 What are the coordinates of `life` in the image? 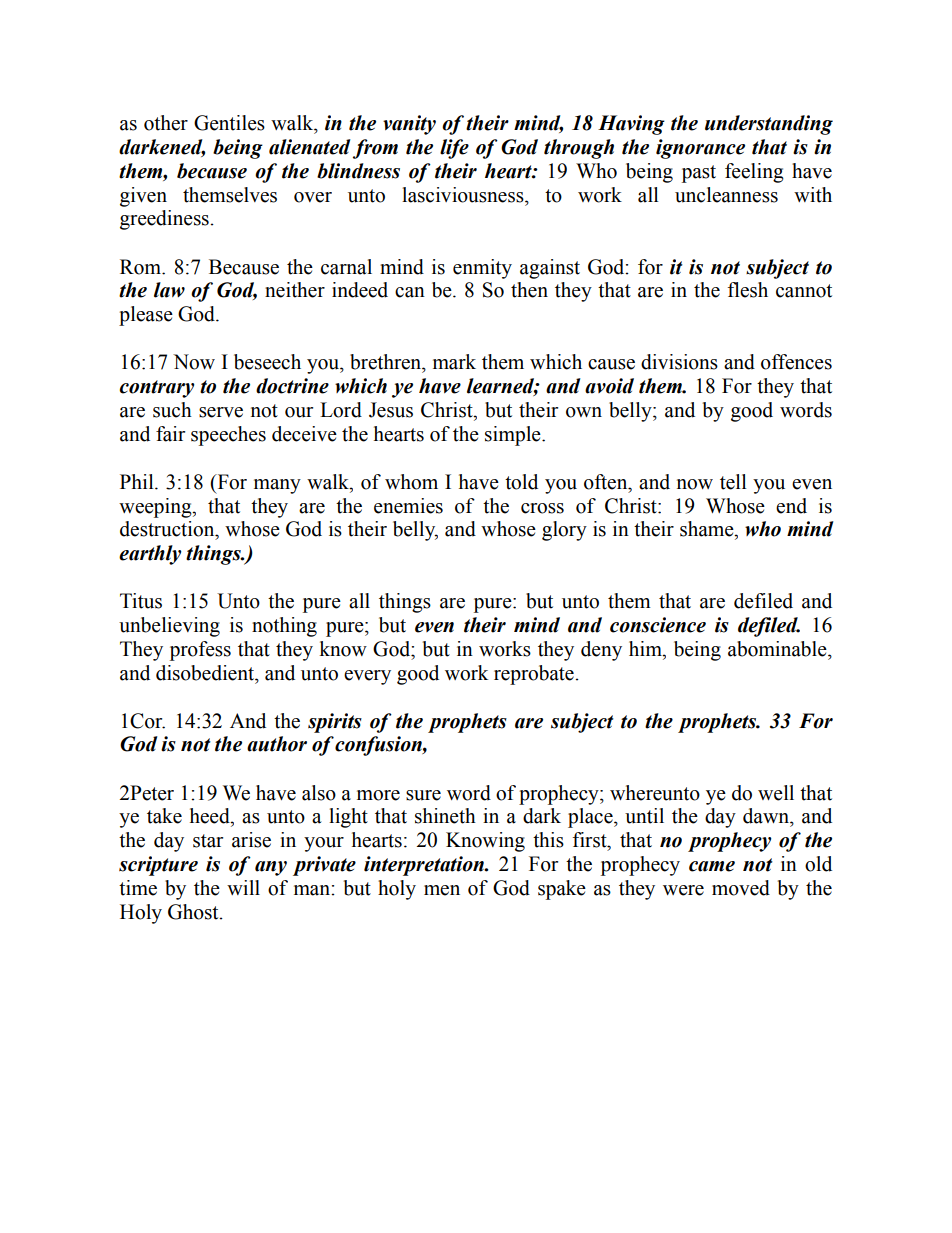 It's located at (454, 149).
